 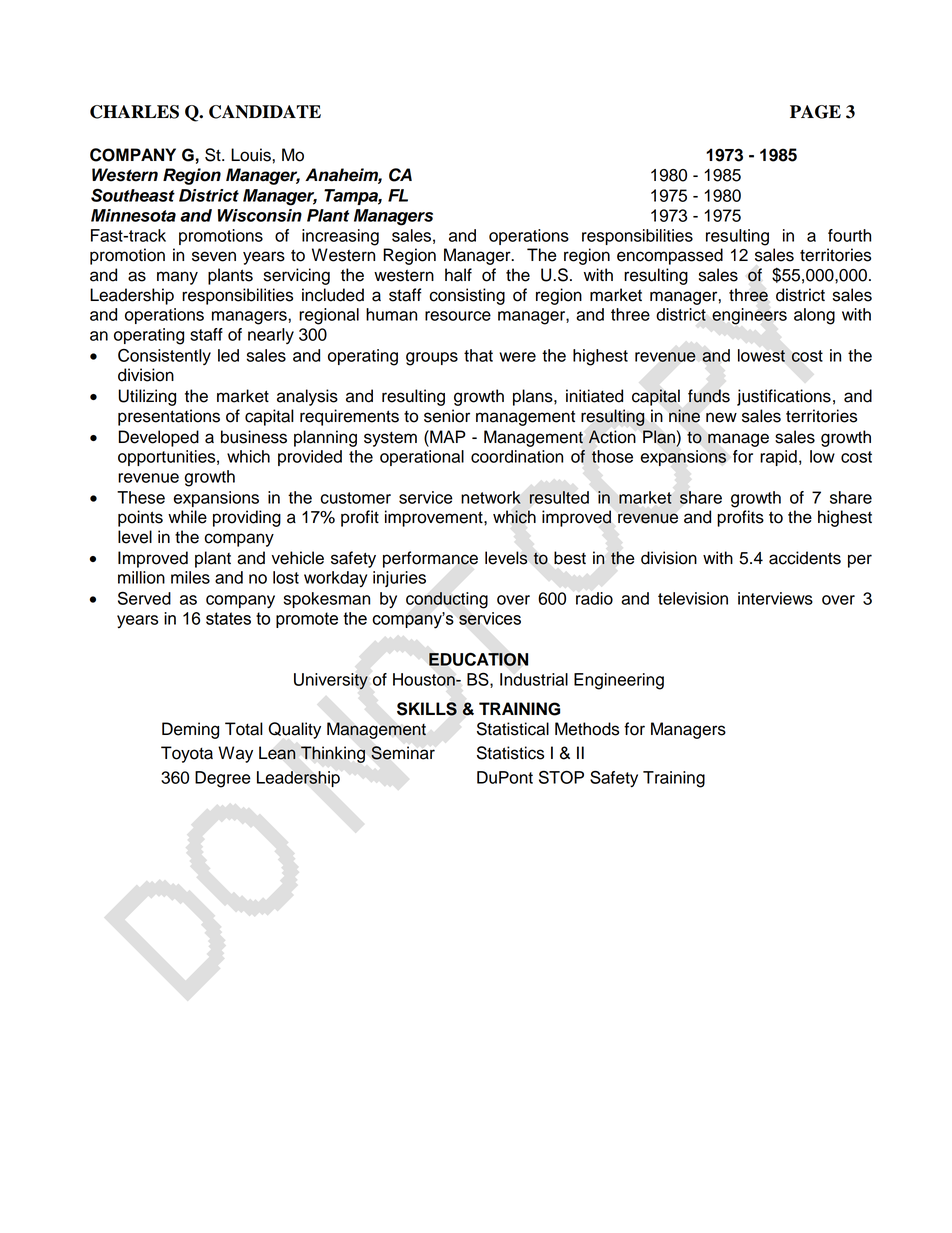 I want to click on Way, so click(x=235, y=754).
